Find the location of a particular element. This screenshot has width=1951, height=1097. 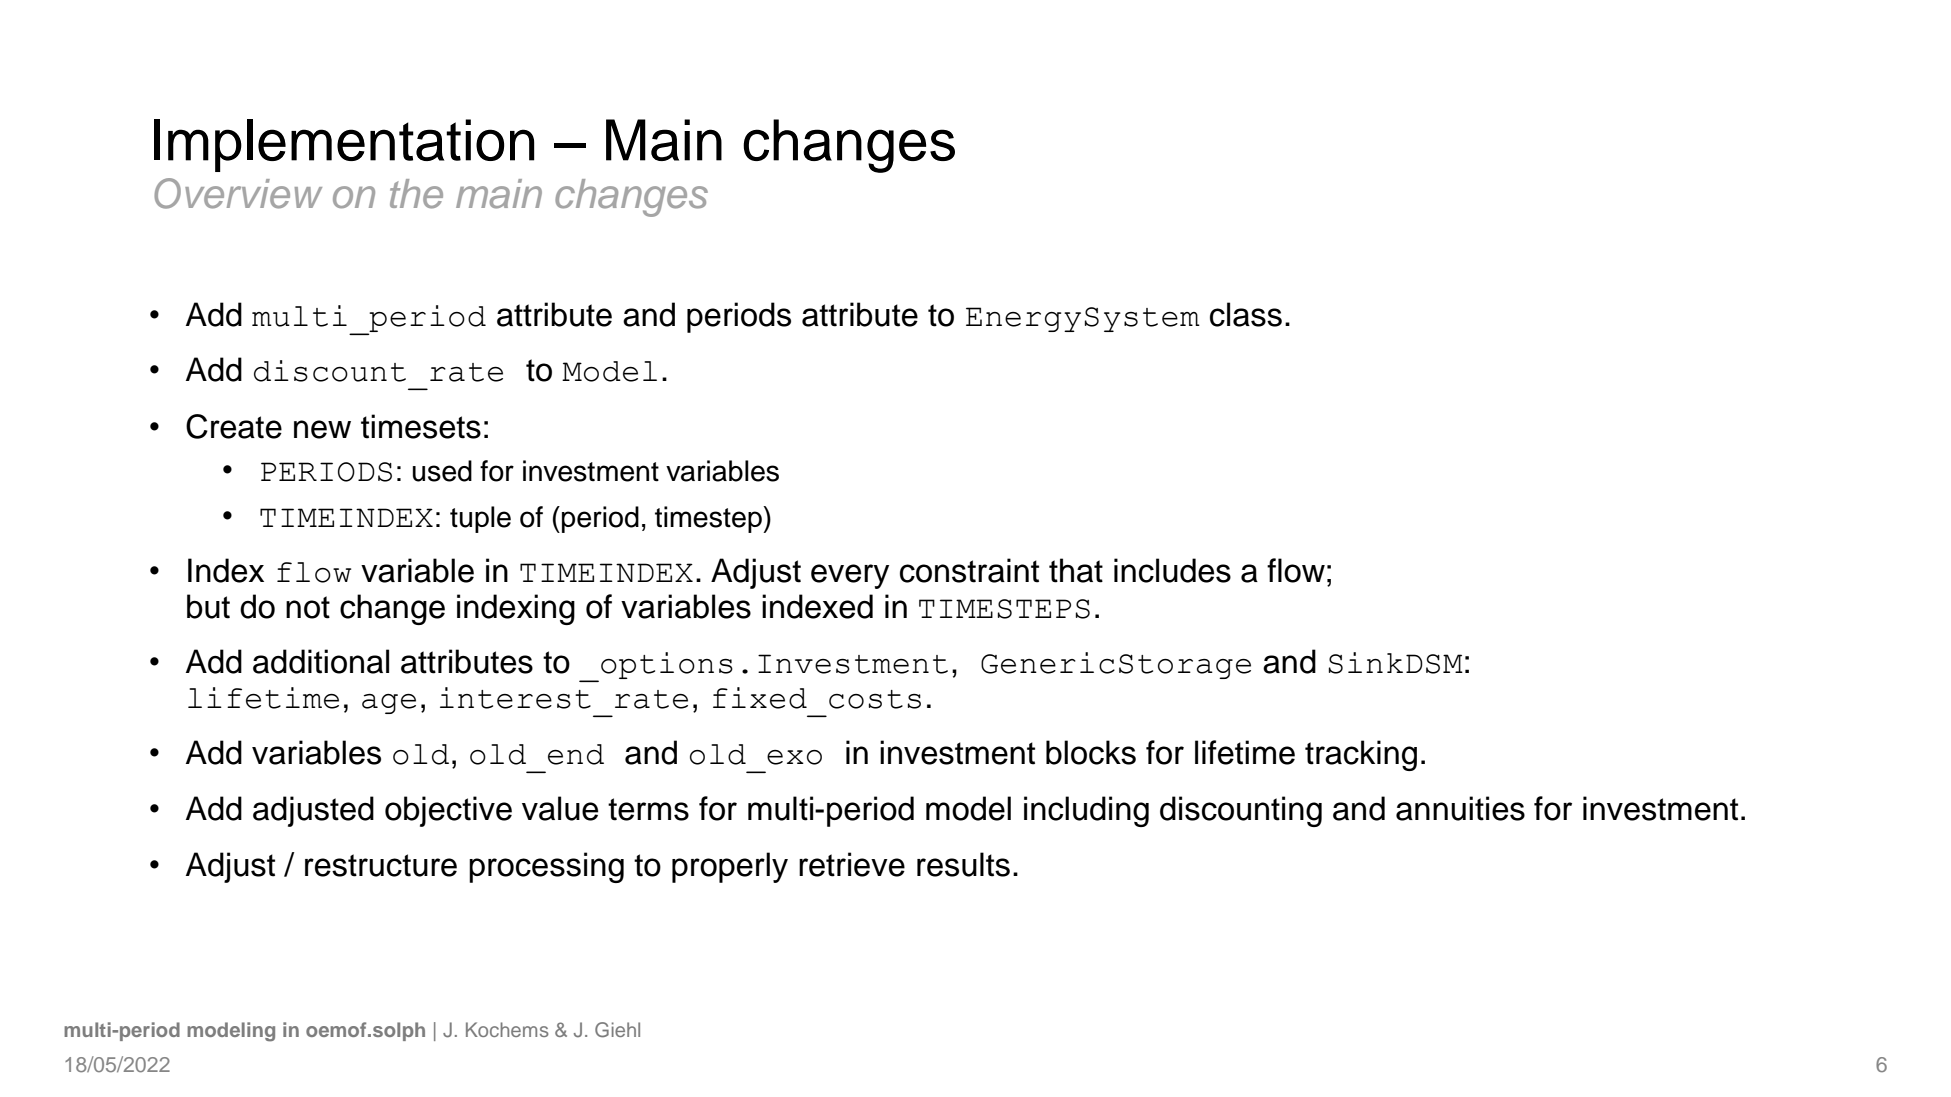

class is located at coordinates (1246, 314).
